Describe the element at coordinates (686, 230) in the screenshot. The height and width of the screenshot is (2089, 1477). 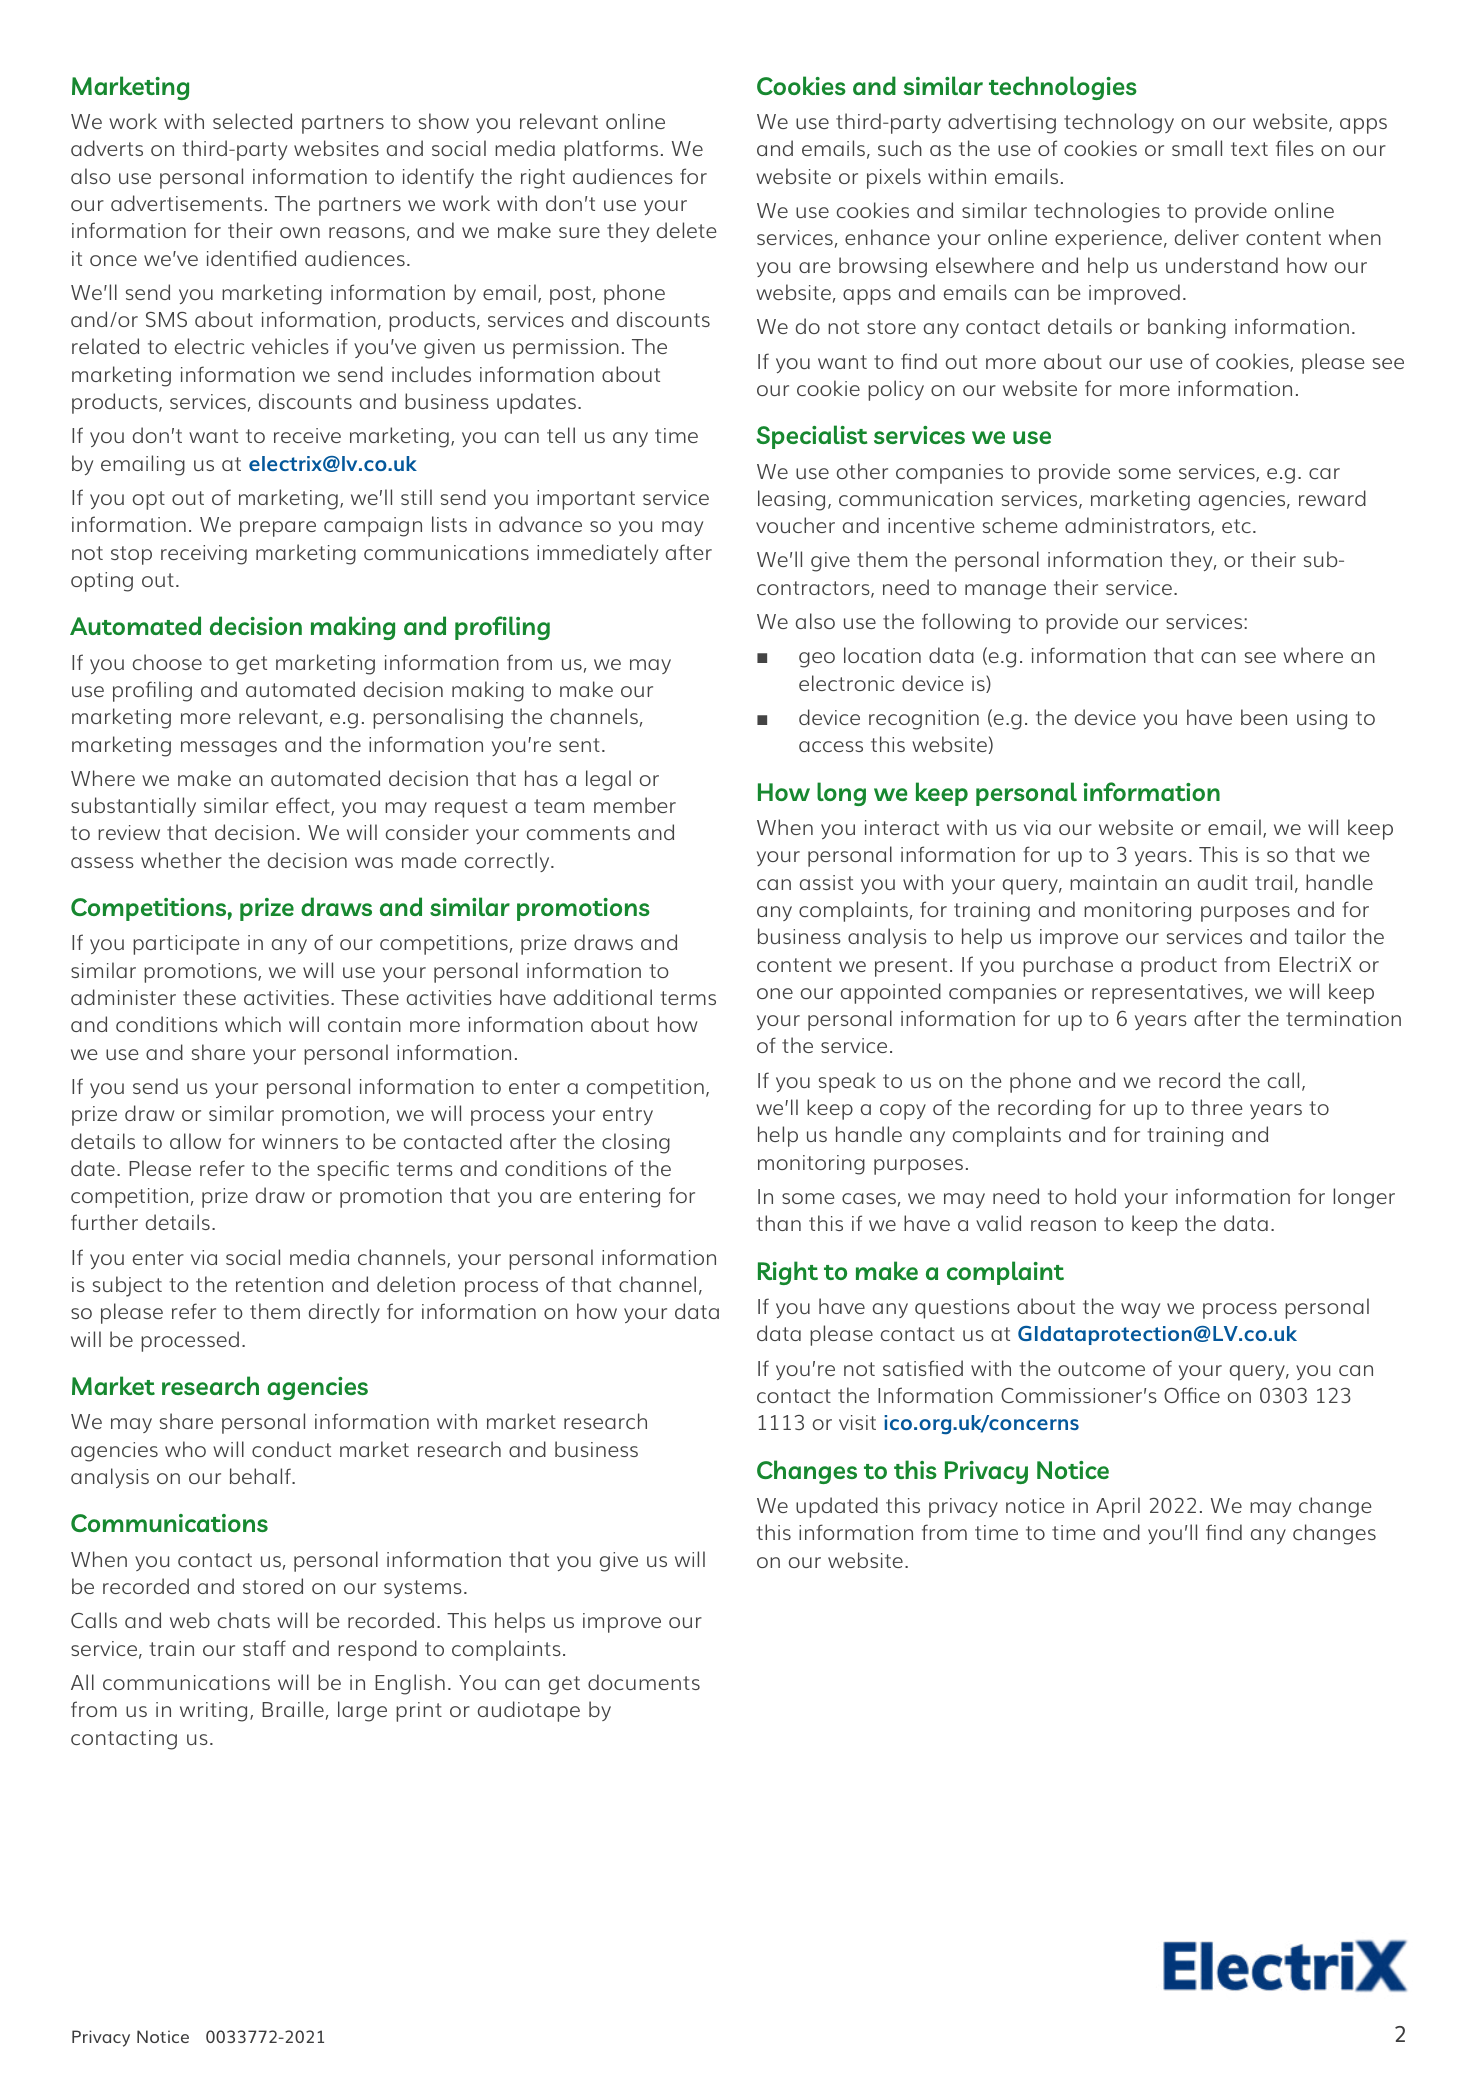
I see `delete` at that location.
